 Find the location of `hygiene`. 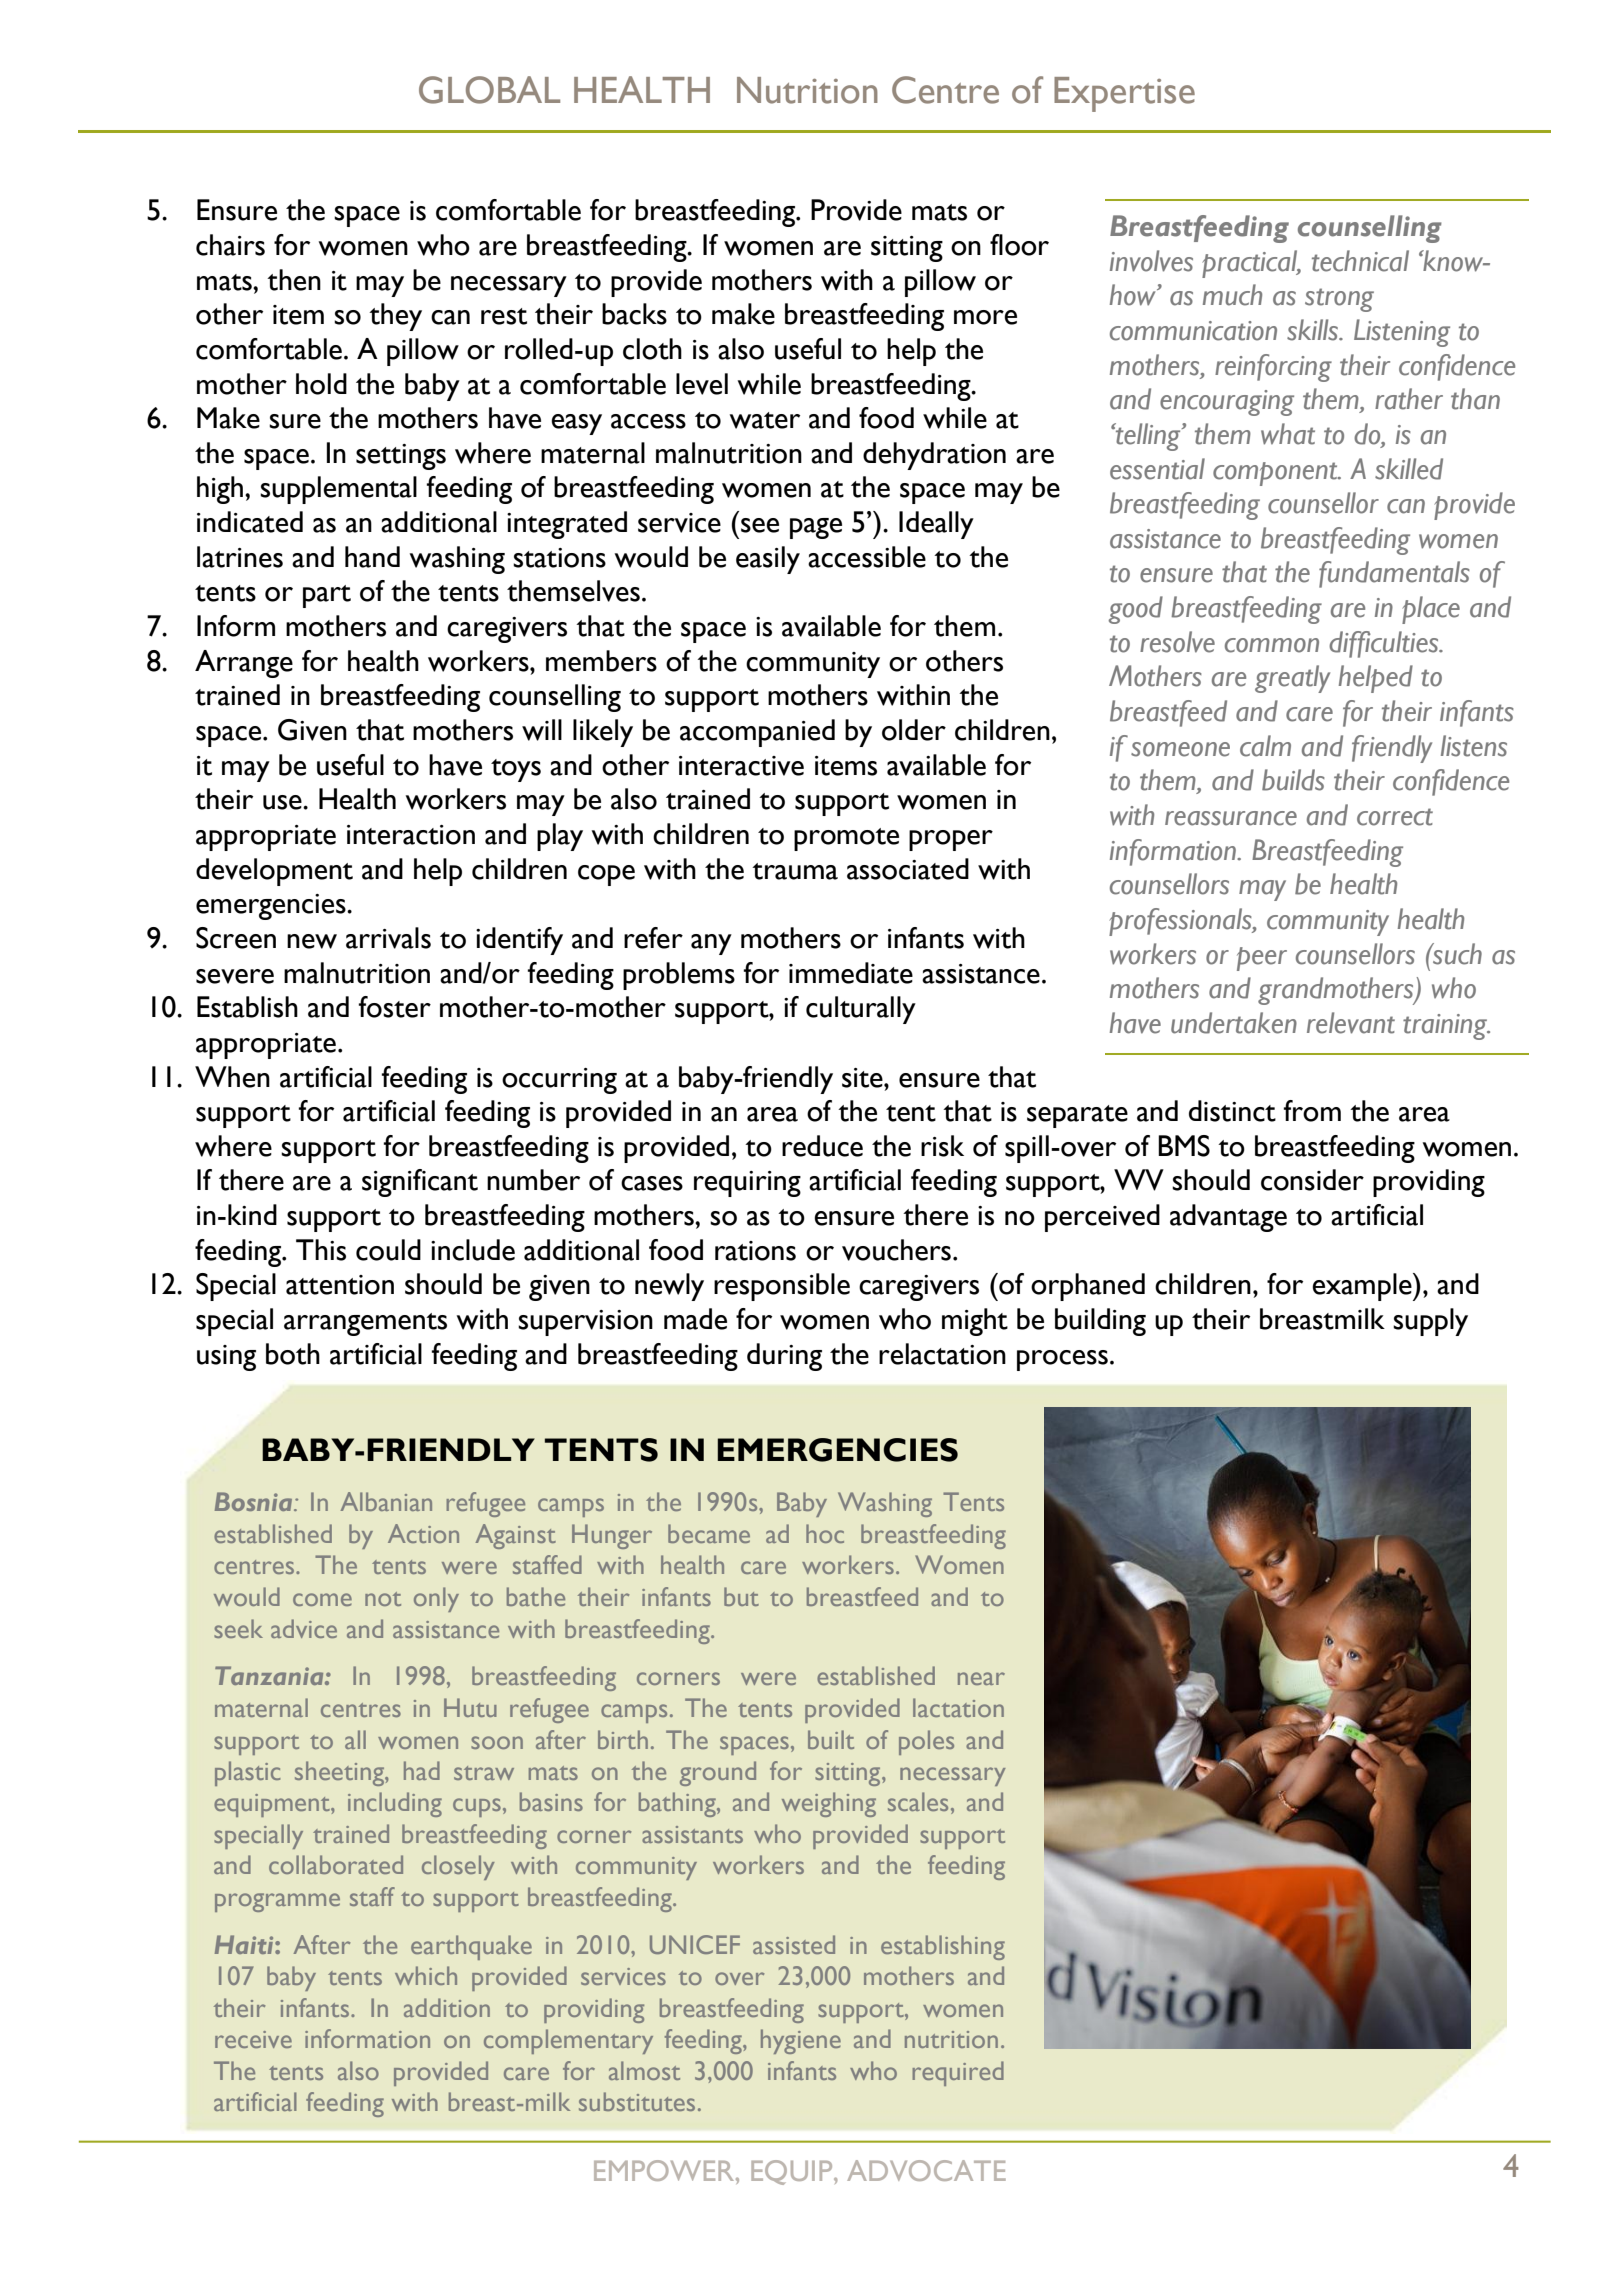

hygiene is located at coordinates (801, 2041).
